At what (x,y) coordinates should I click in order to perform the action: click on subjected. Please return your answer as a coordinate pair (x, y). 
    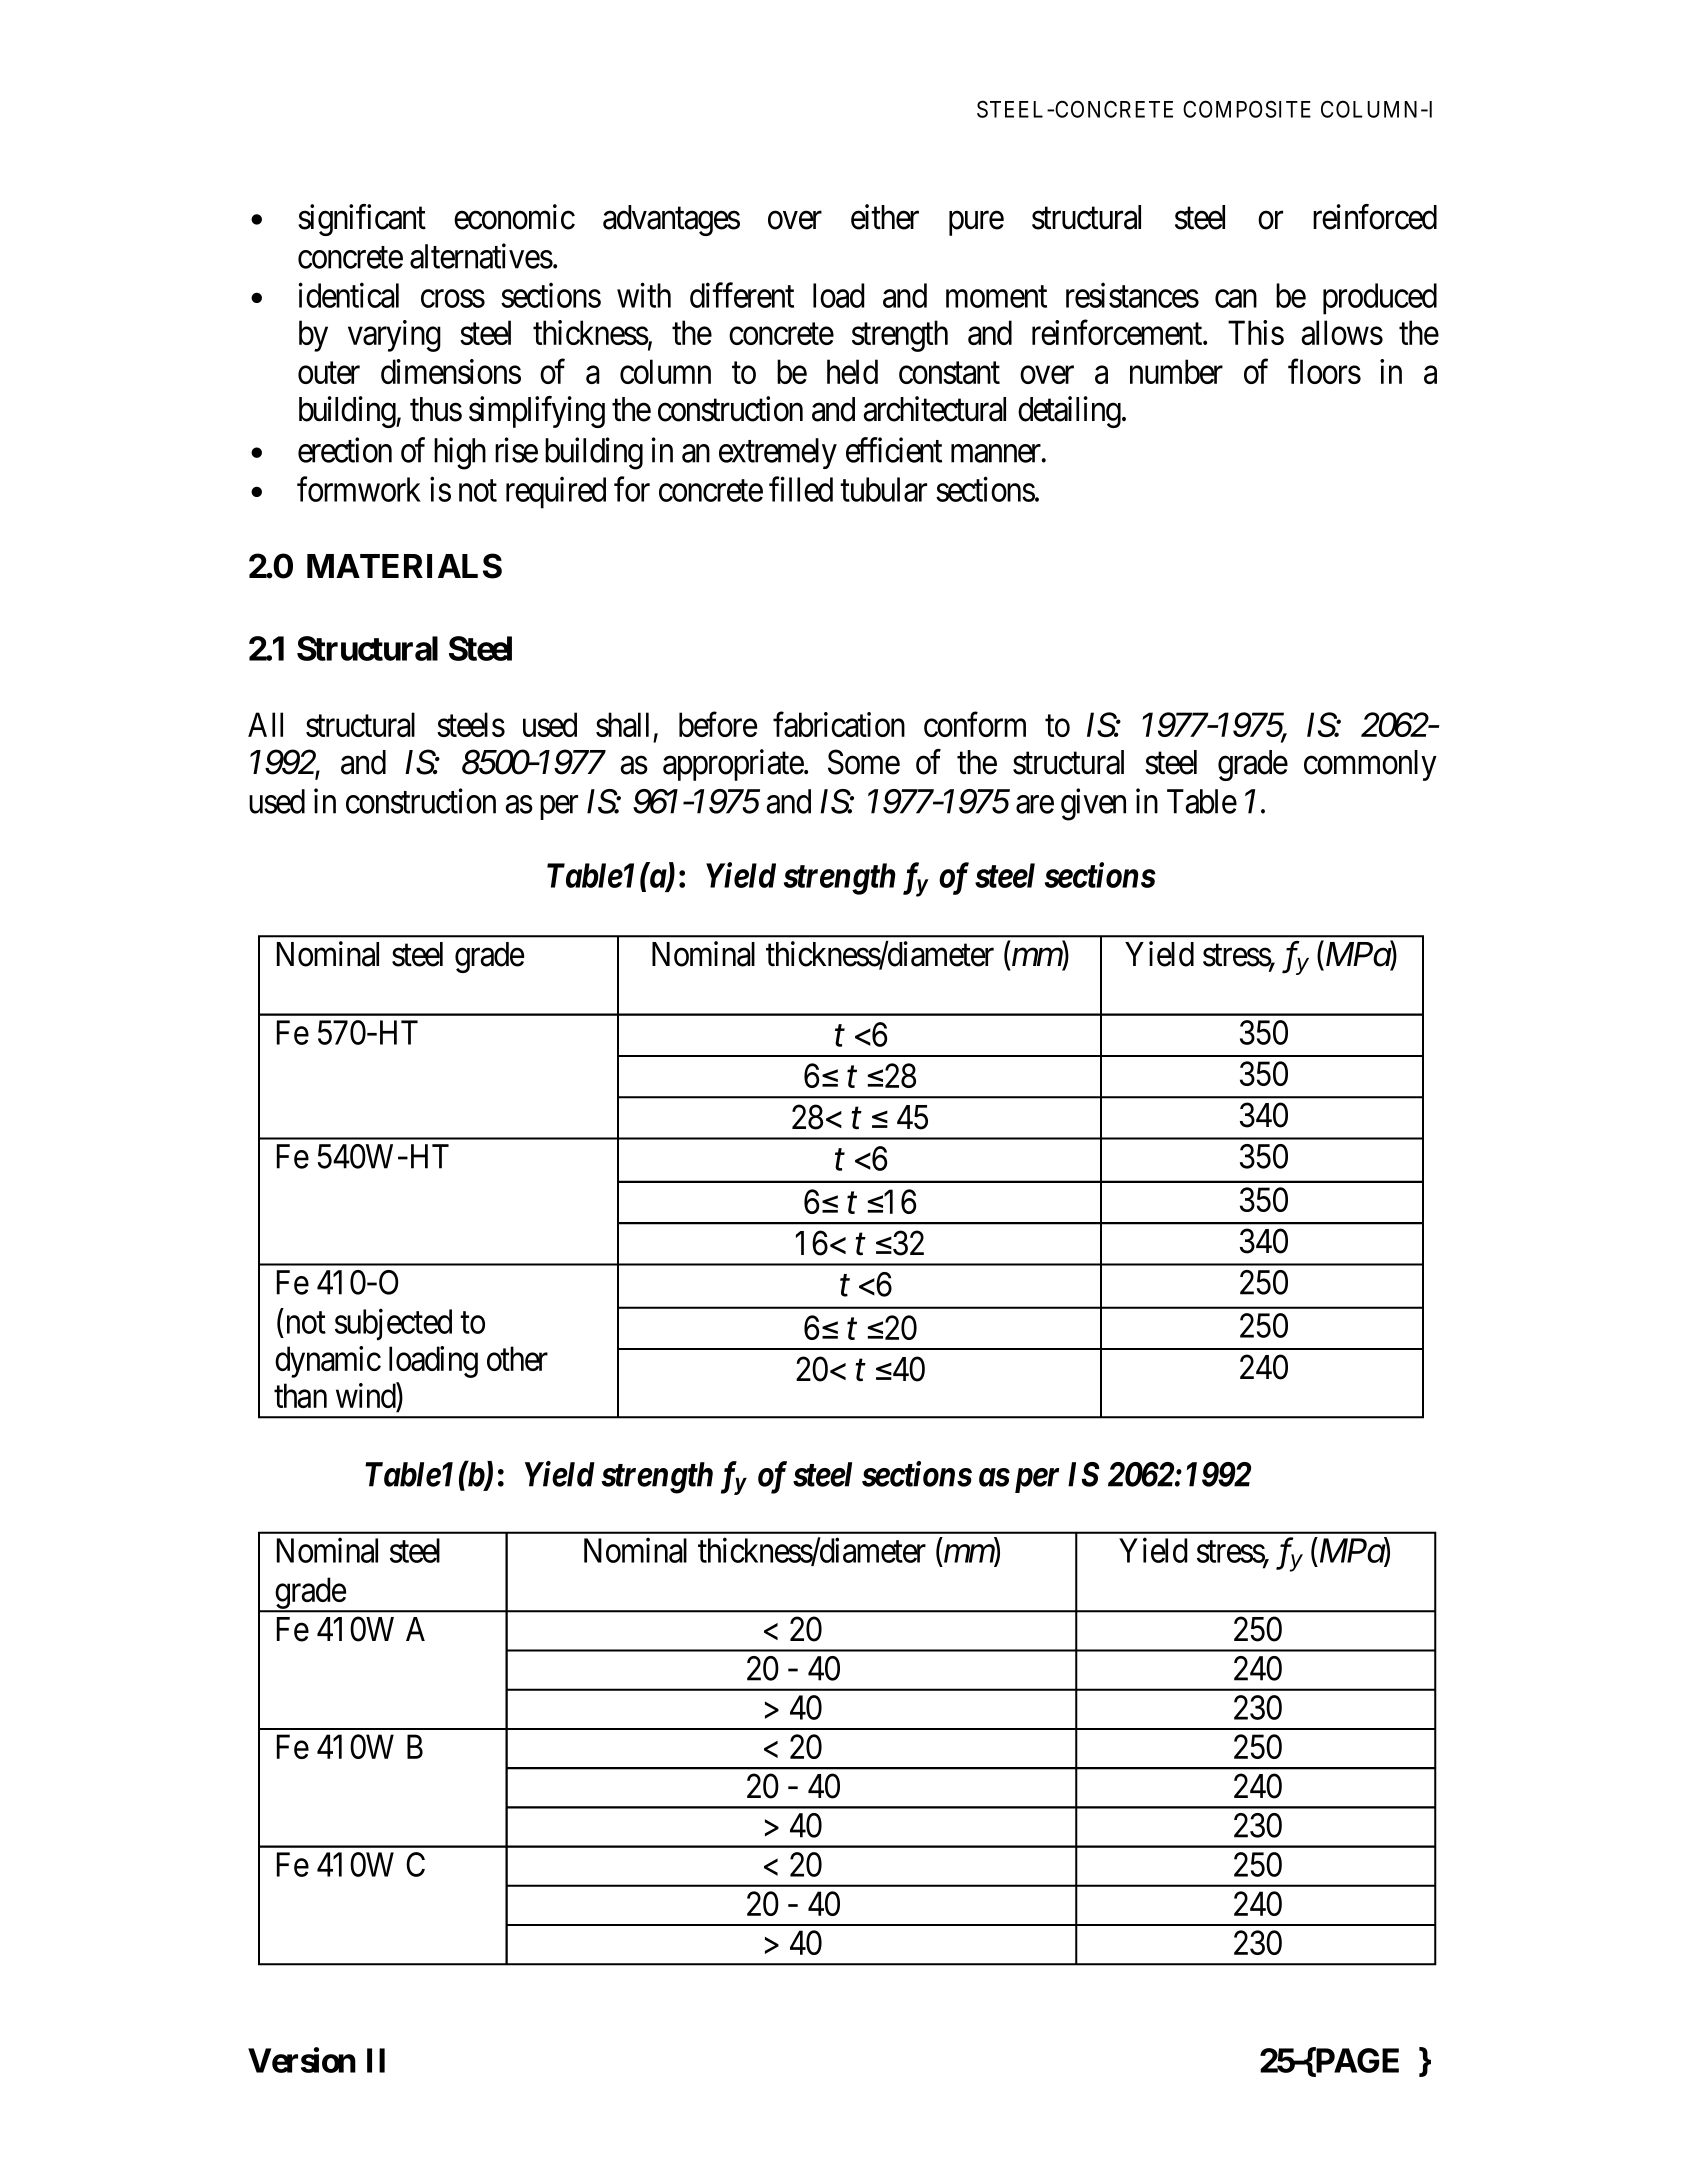
    Looking at the image, I should click on (393, 1325).
